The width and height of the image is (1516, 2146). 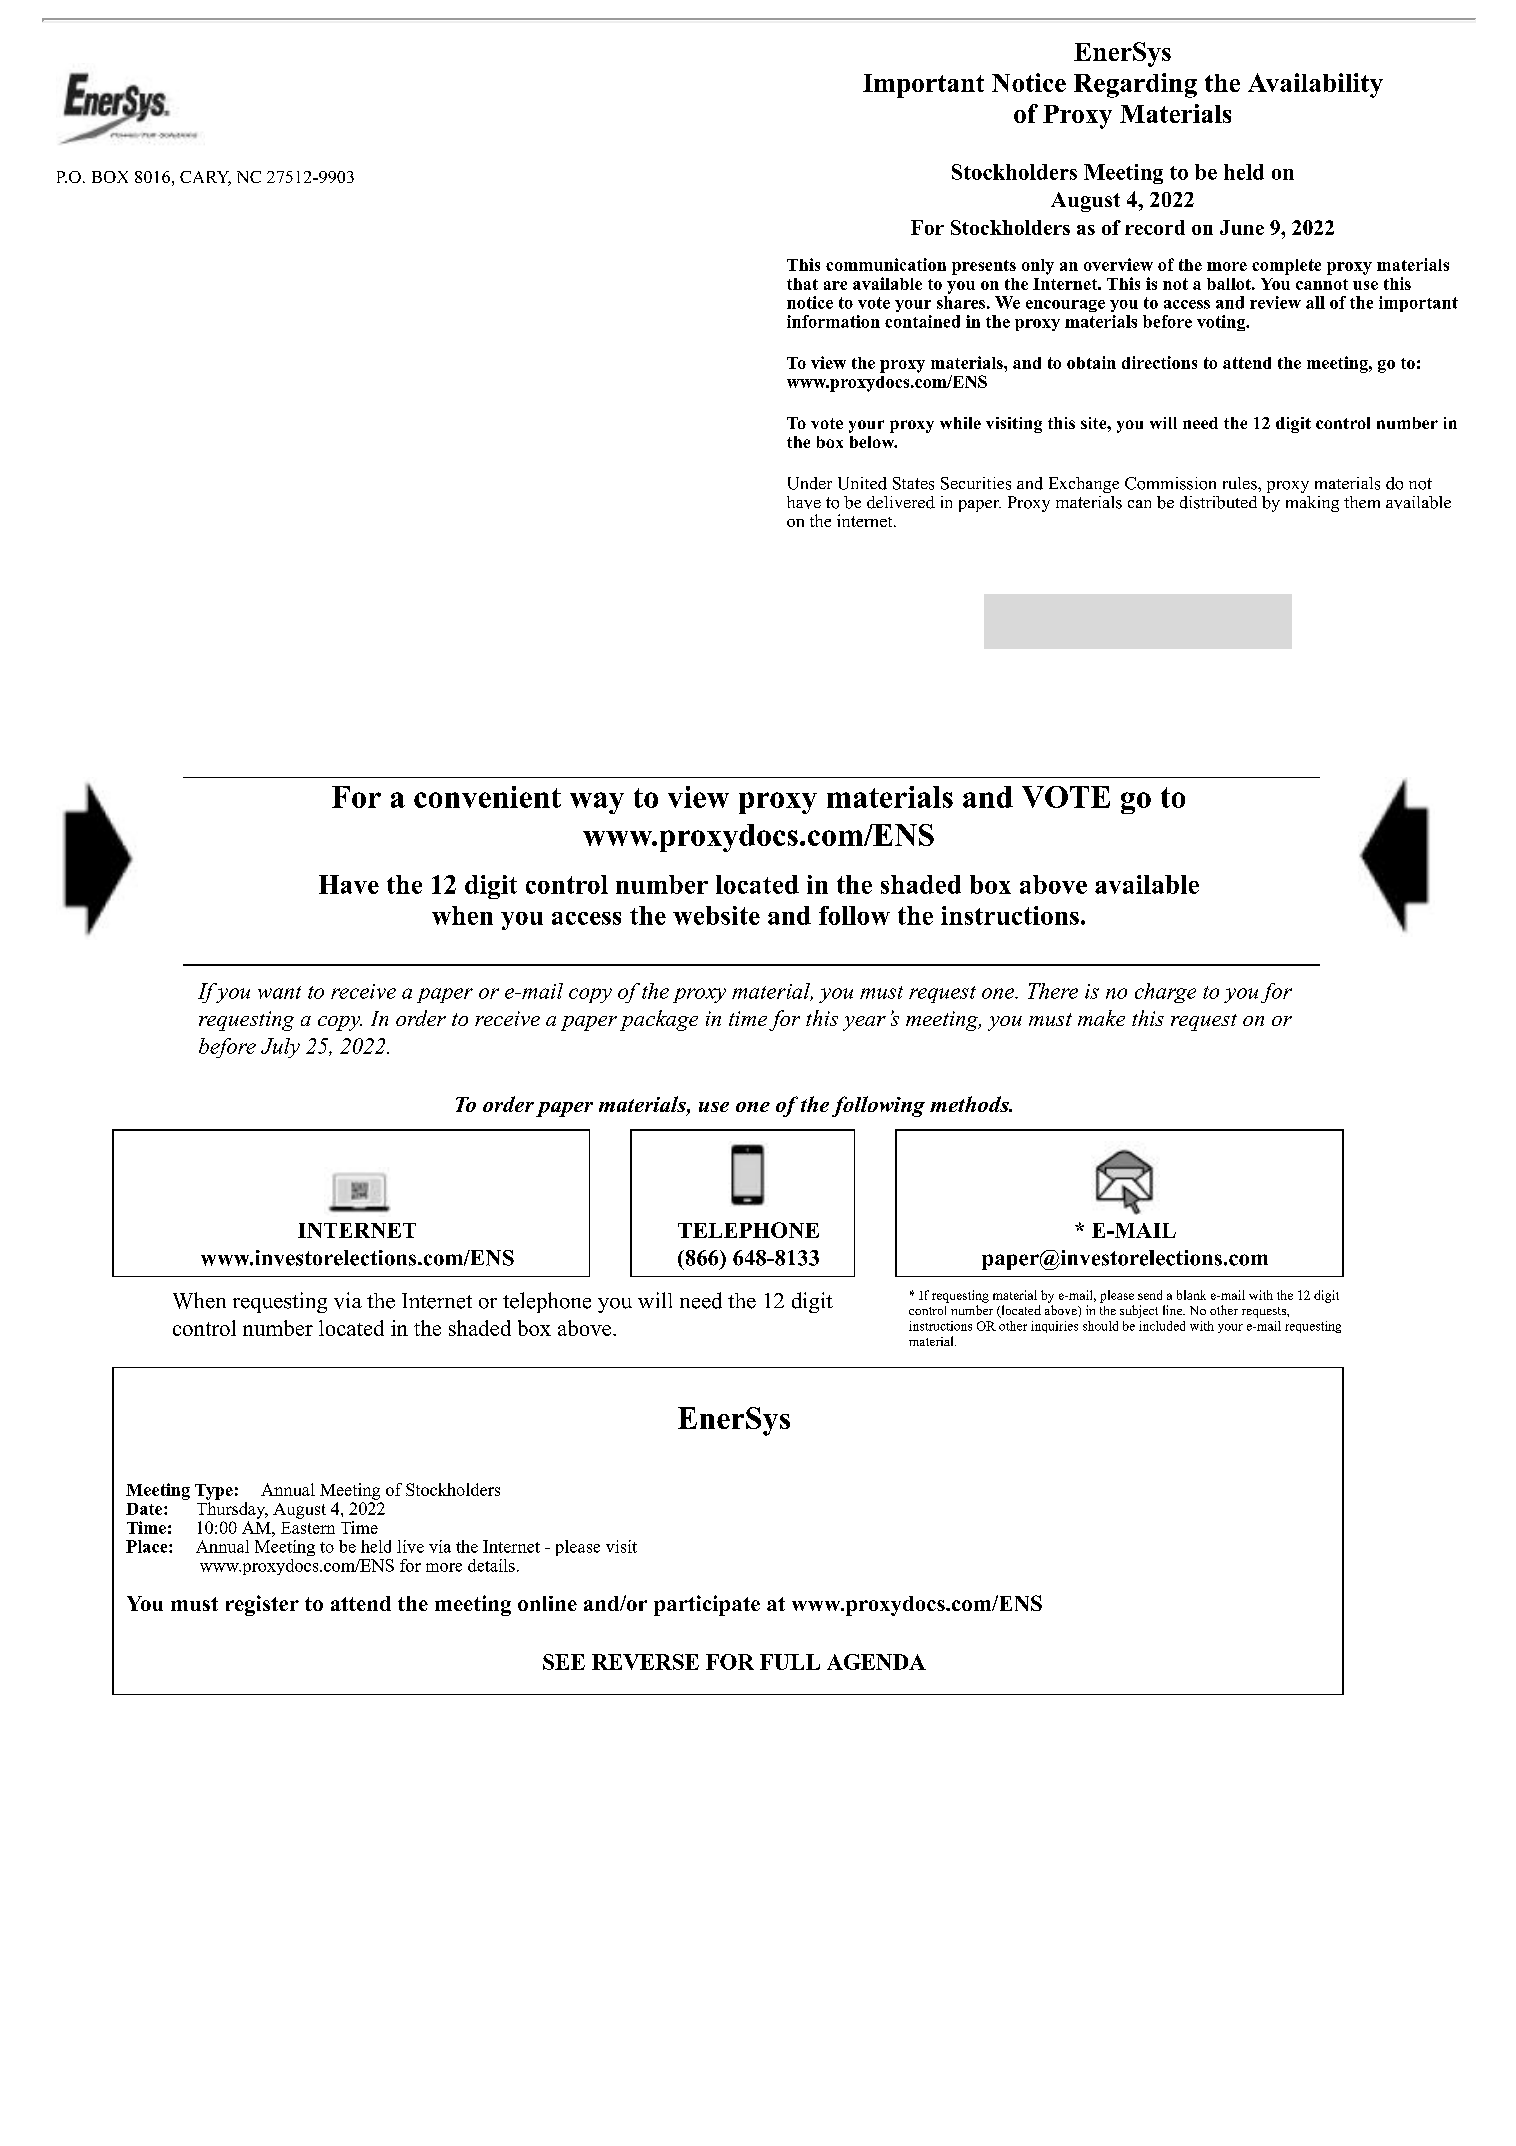 What do you see at coordinates (262, 1605) in the image?
I see `register` at bounding box center [262, 1605].
